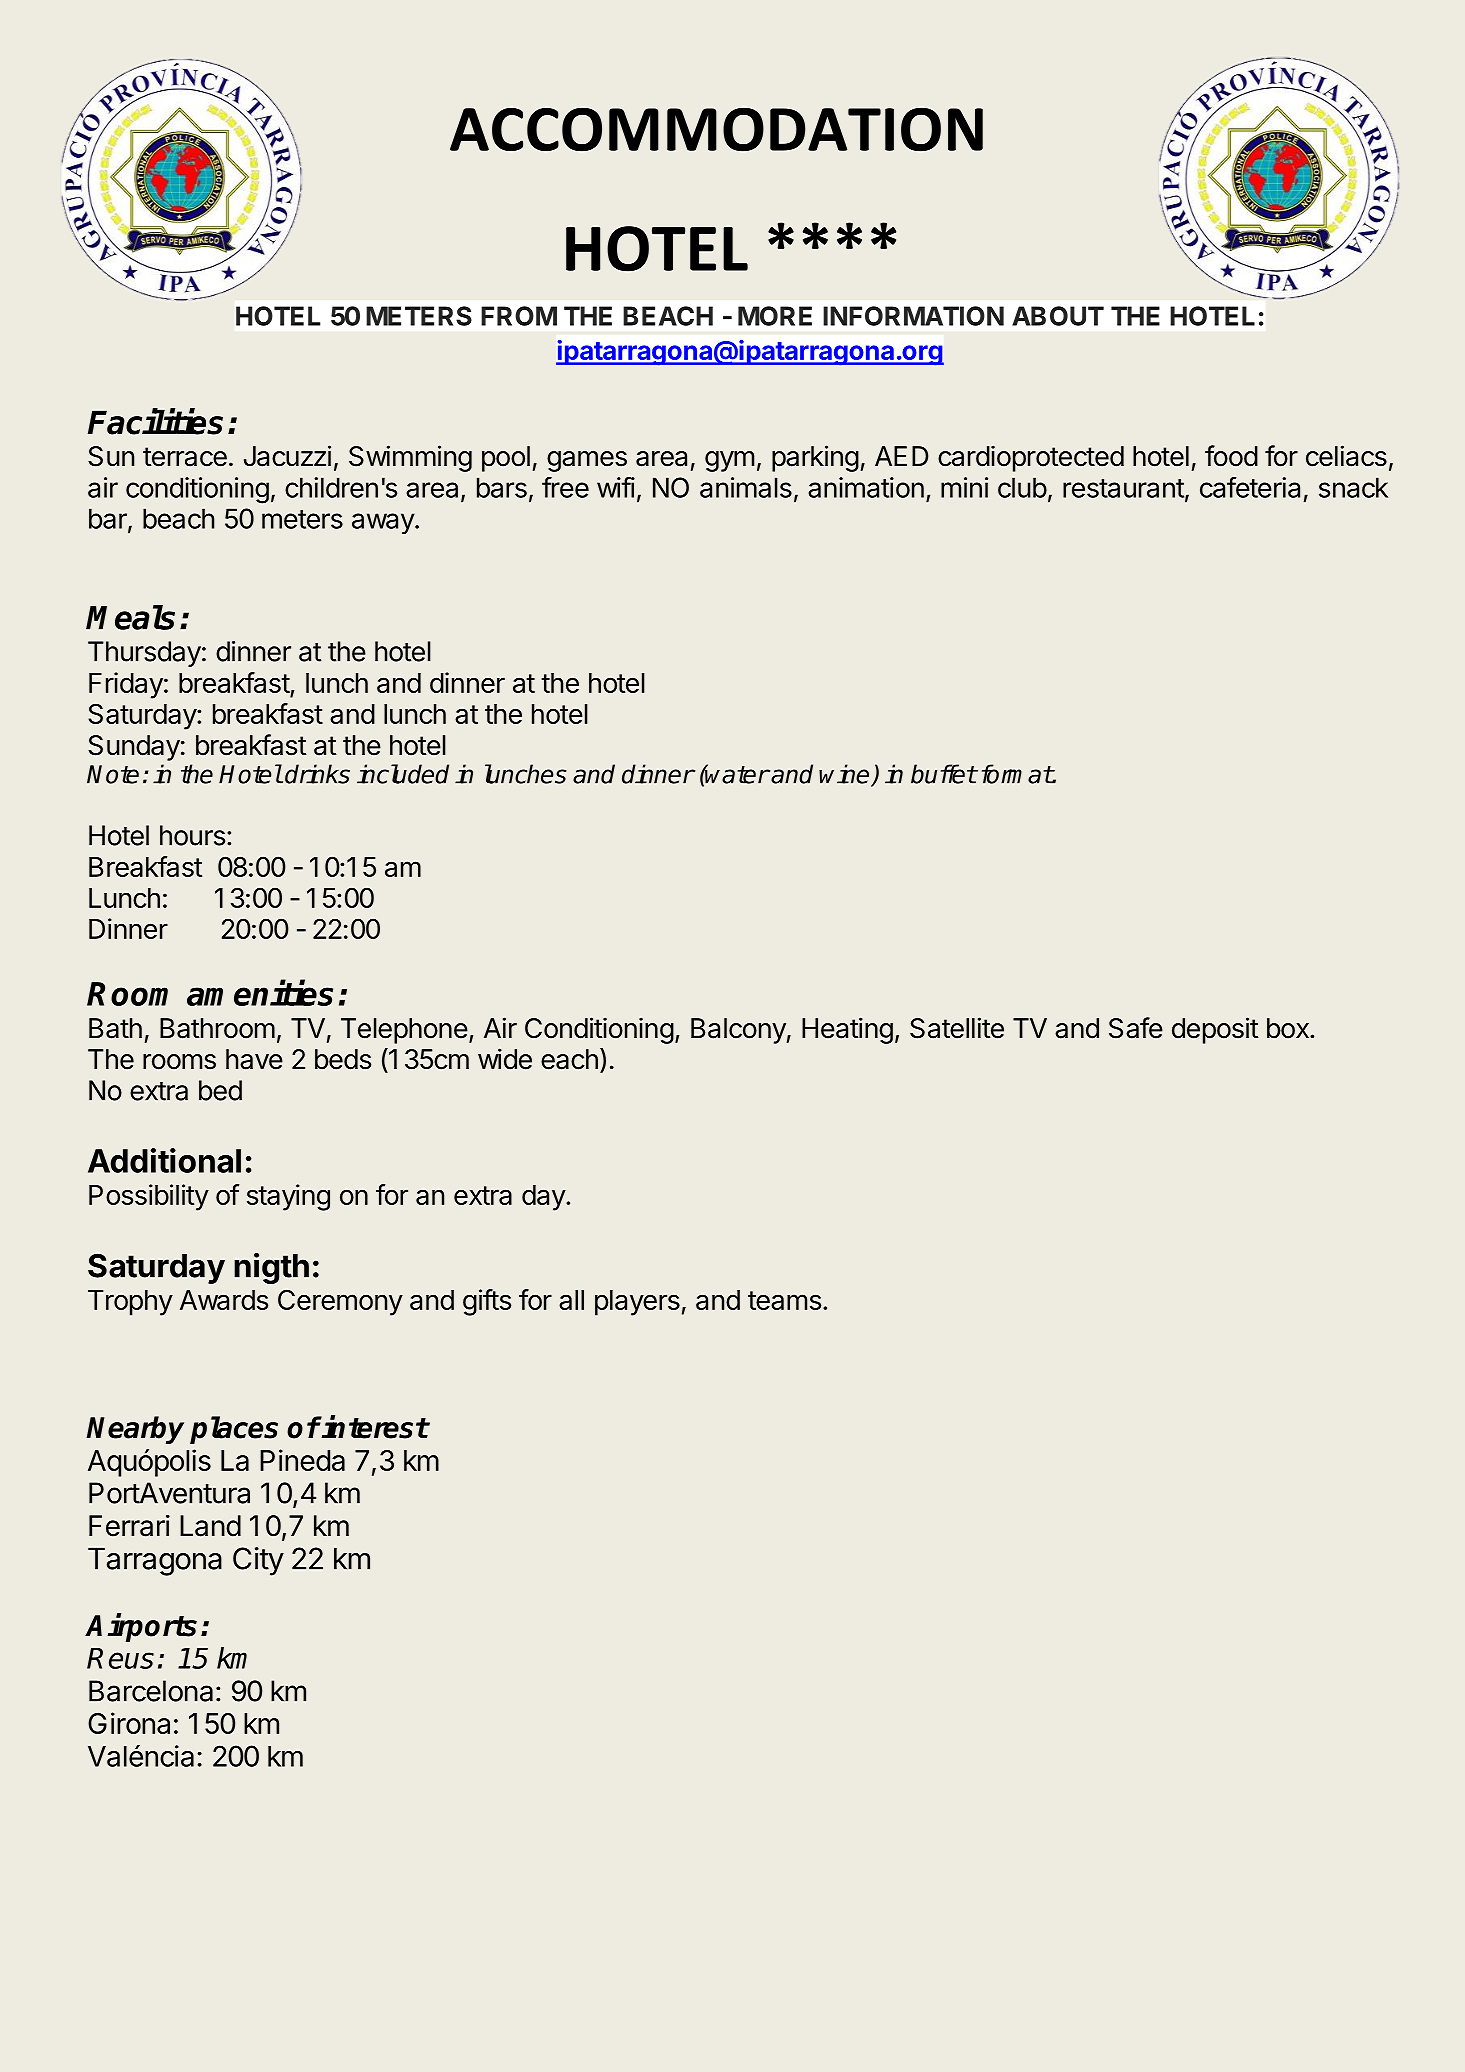 This screenshot has width=1465, height=2072. What do you see at coordinates (716, 129) in the screenshot?
I see `ACCOMMODATION` at bounding box center [716, 129].
